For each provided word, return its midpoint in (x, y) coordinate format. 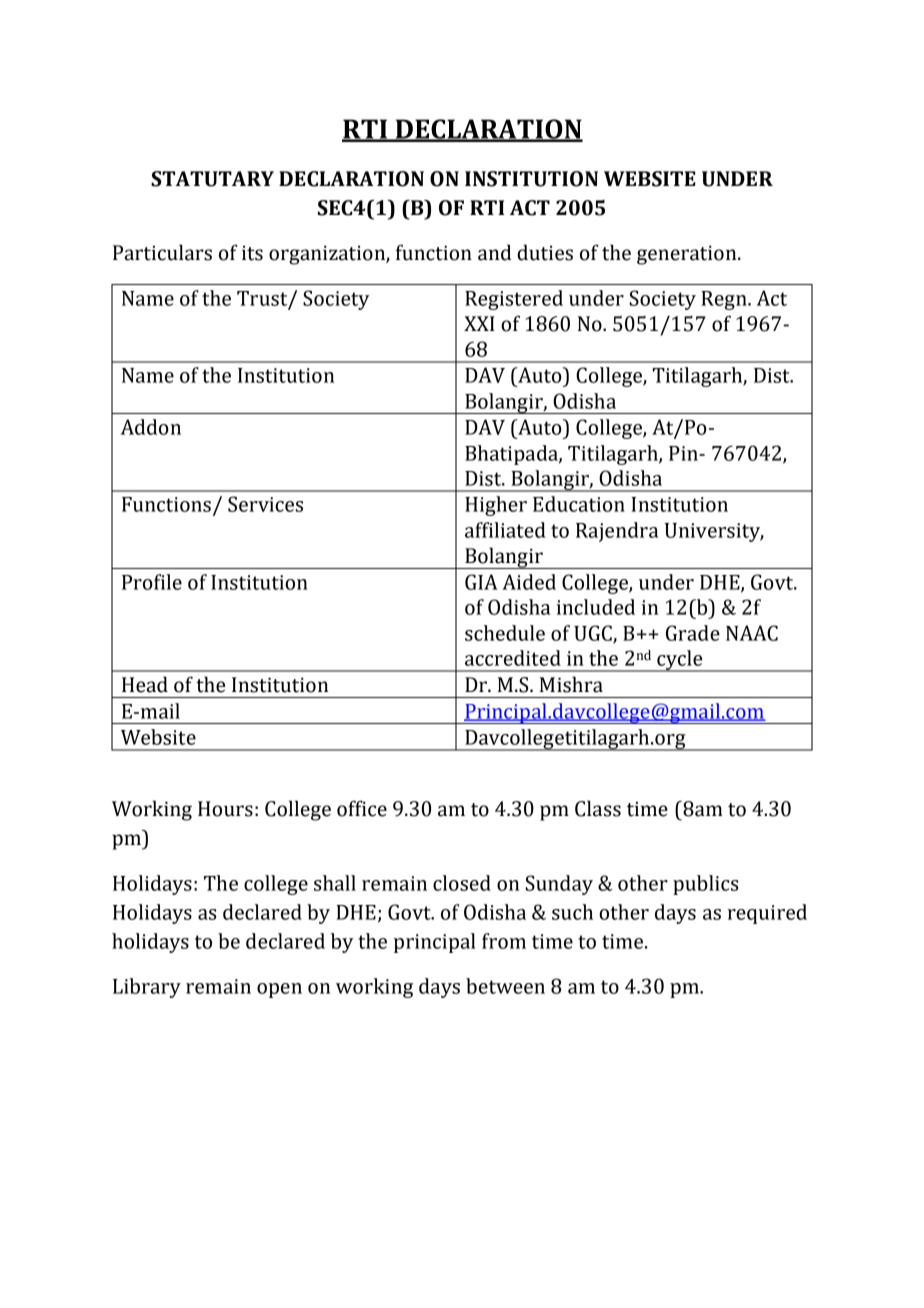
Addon (151, 427)
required (767, 914)
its (252, 253)
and (494, 252)
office (362, 808)
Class (598, 808)
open (279, 990)
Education (579, 504)
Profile (152, 582)
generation (688, 255)
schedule (505, 633)
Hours (225, 809)
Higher (496, 506)
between (505, 986)
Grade (693, 633)
